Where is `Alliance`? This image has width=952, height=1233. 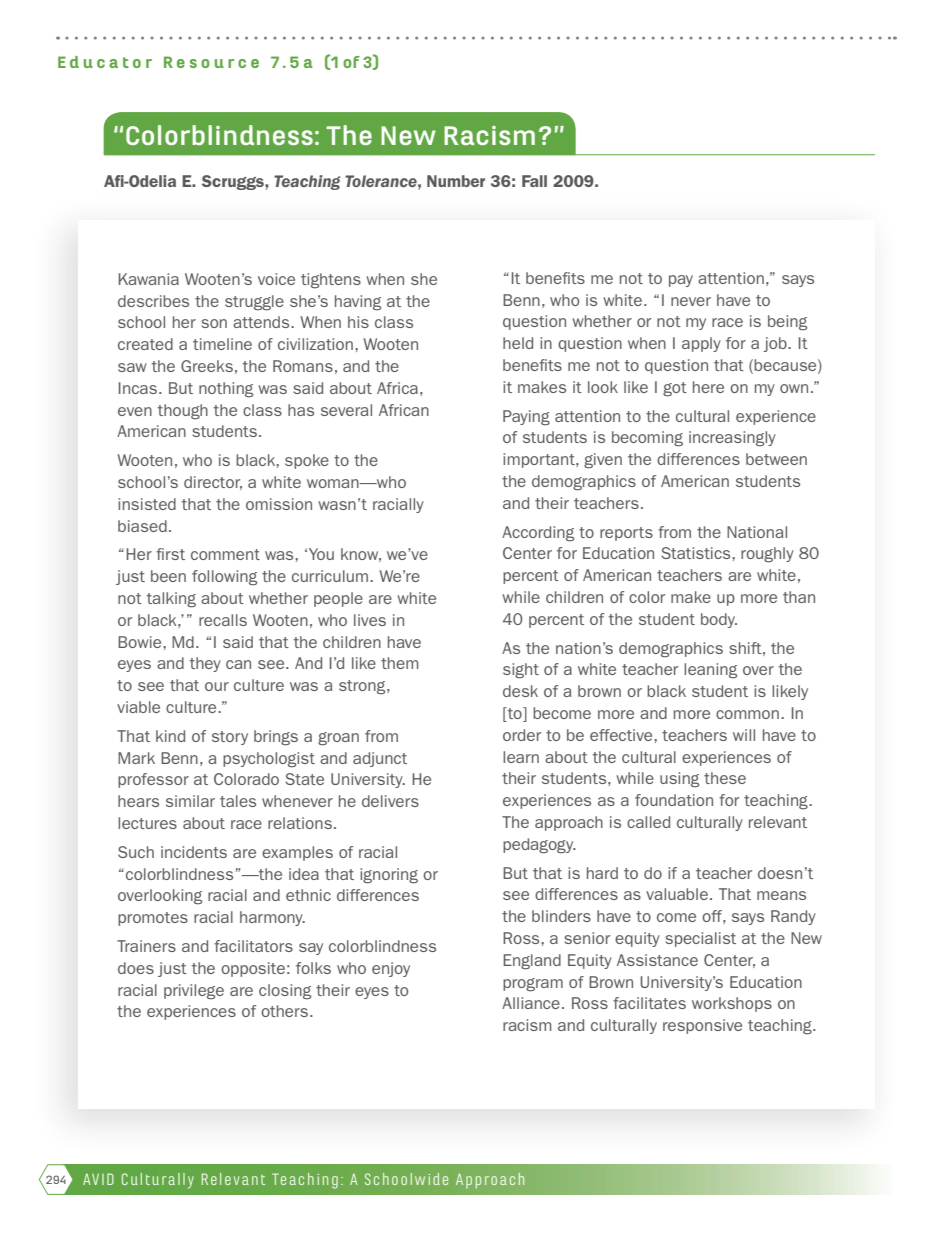 Alliance is located at coordinates (531, 1003).
